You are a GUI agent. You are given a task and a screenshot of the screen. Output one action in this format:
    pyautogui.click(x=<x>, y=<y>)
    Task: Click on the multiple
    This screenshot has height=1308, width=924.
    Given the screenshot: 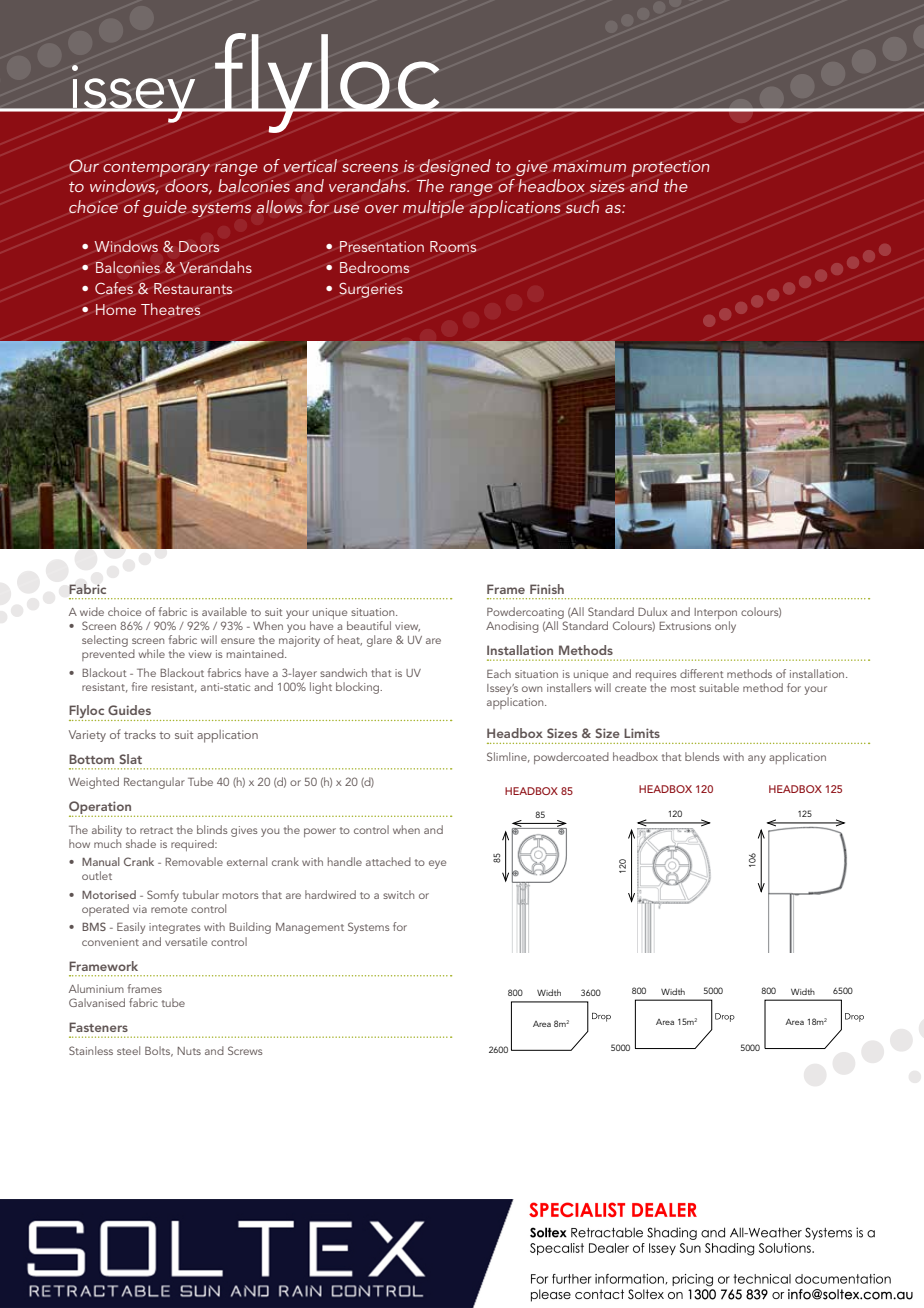 What is the action you would take?
    pyautogui.click(x=433, y=209)
